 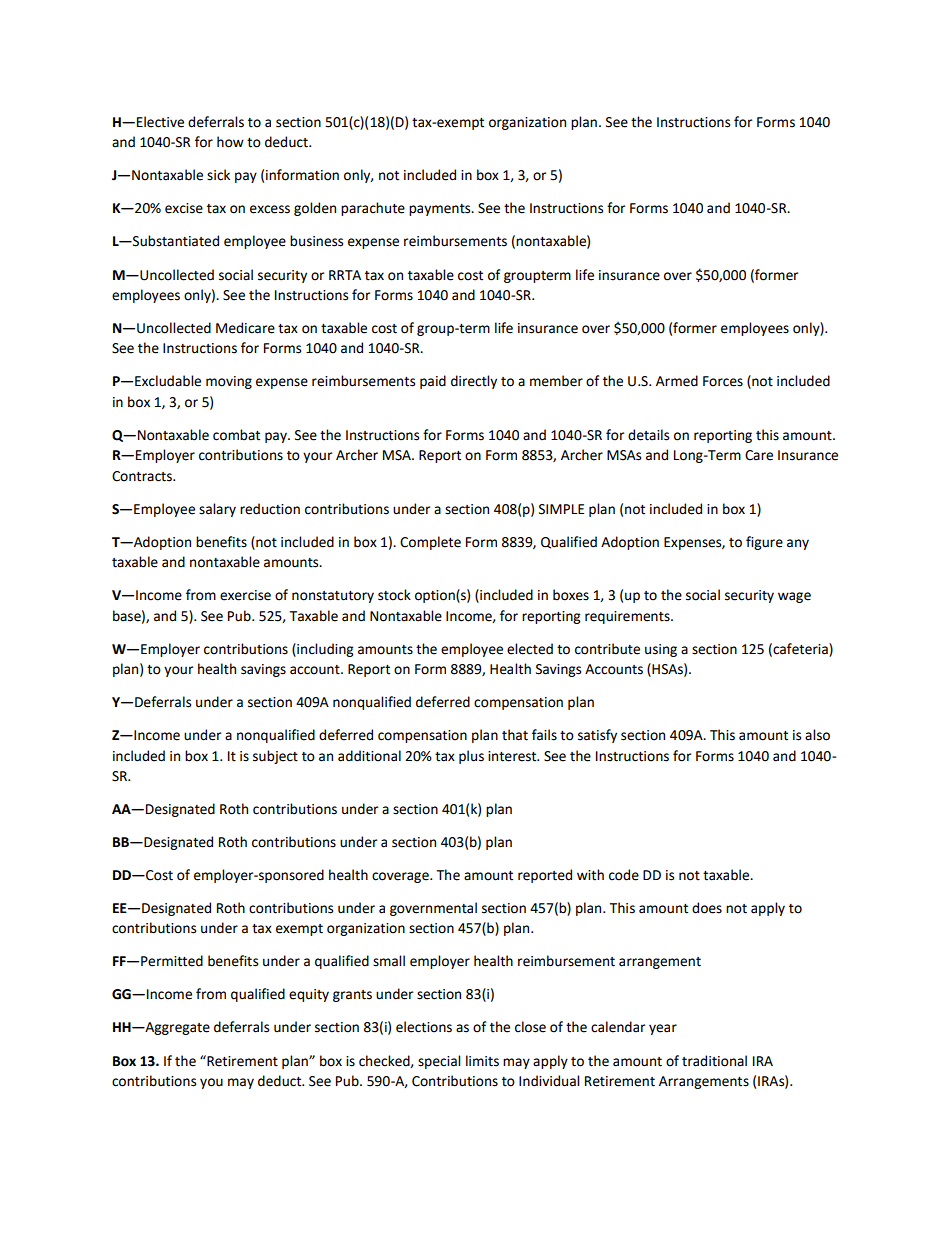 What do you see at coordinates (561, 509) in the page?
I see `SIMPLE` at bounding box center [561, 509].
